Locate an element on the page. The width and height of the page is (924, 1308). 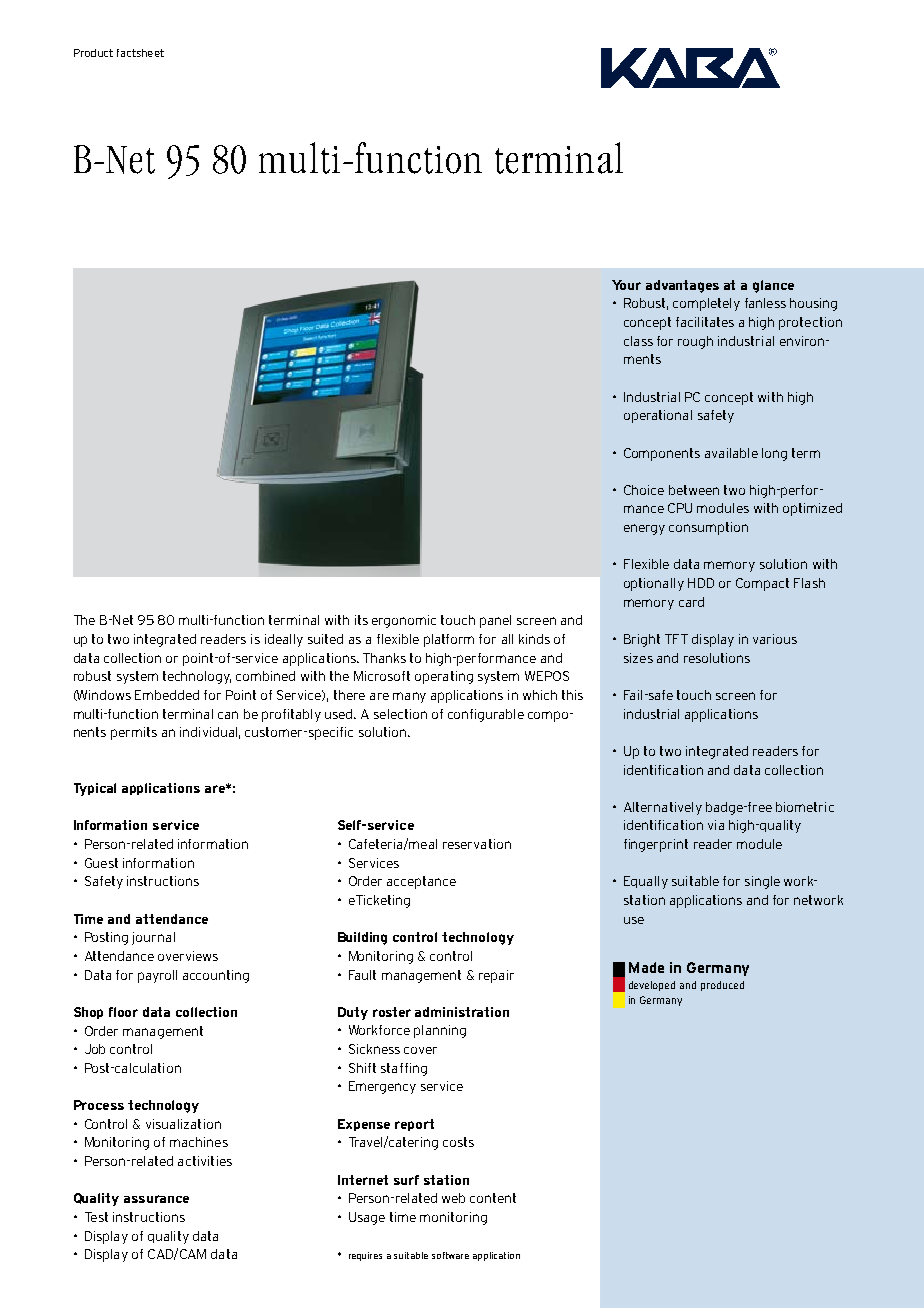
Product is located at coordinates (93, 53).
